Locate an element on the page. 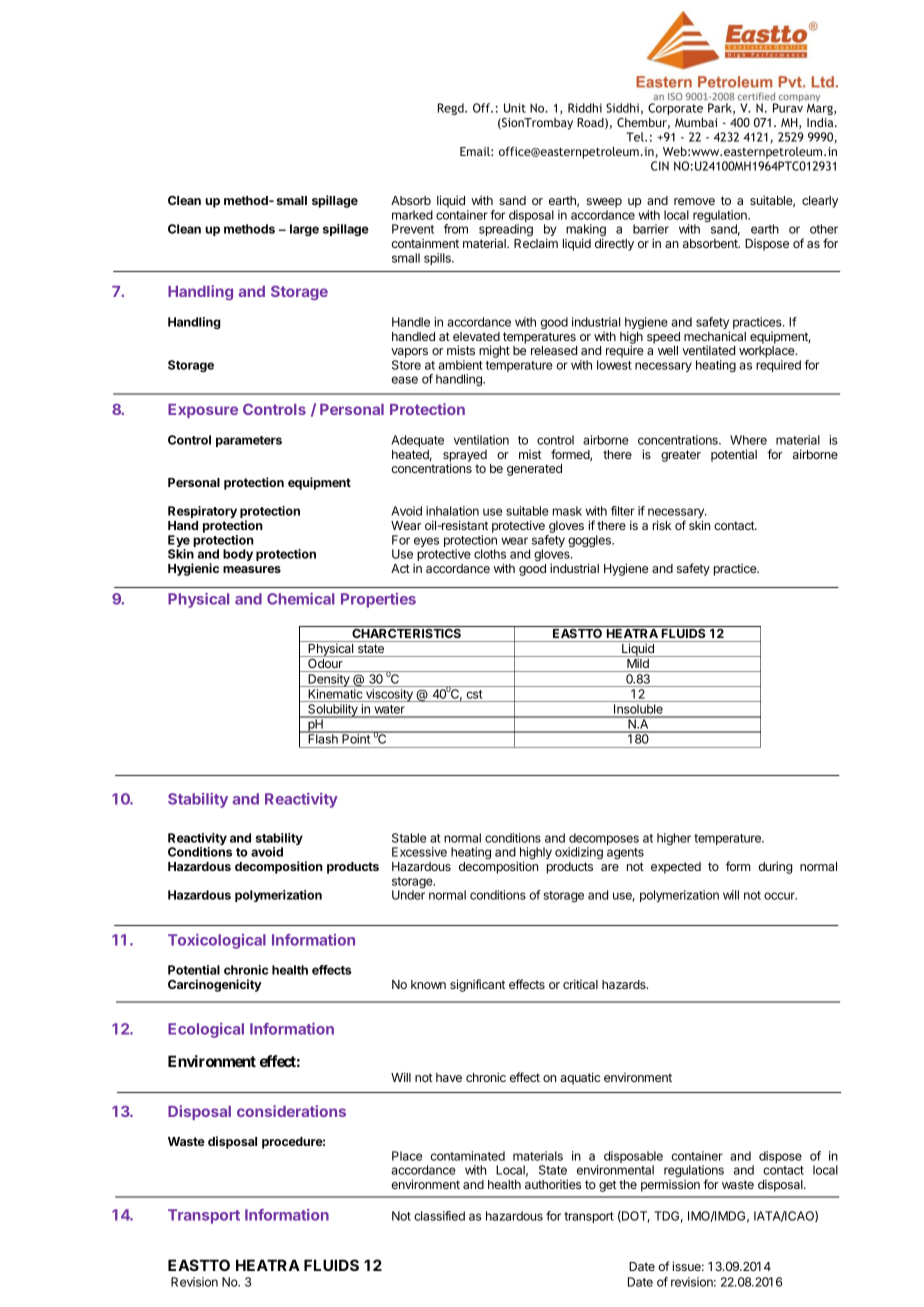 The height and width of the image is (1307, 924). large is located at coordinates (304, 230).
